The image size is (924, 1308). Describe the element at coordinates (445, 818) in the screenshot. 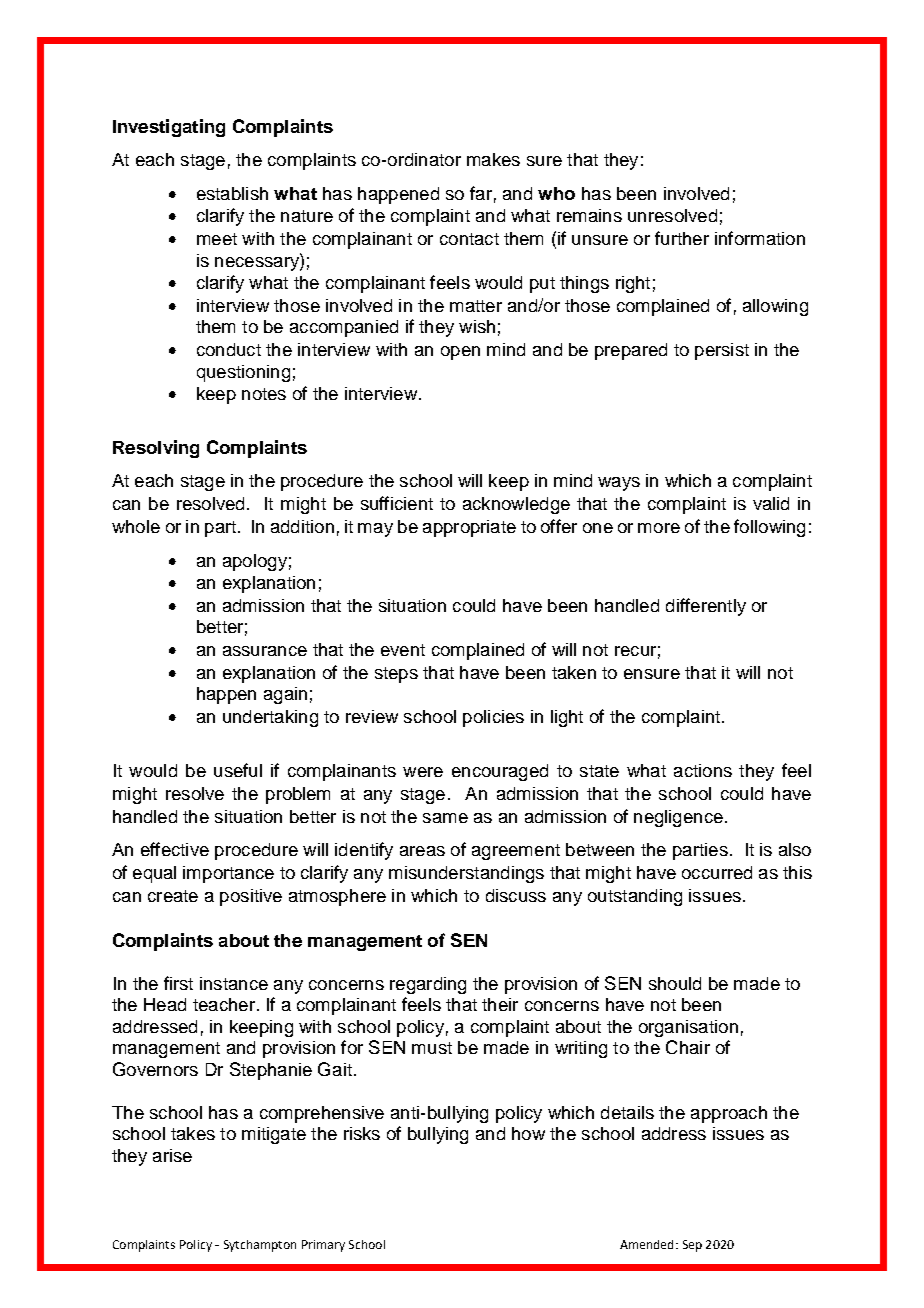

I see `same` at that location.
